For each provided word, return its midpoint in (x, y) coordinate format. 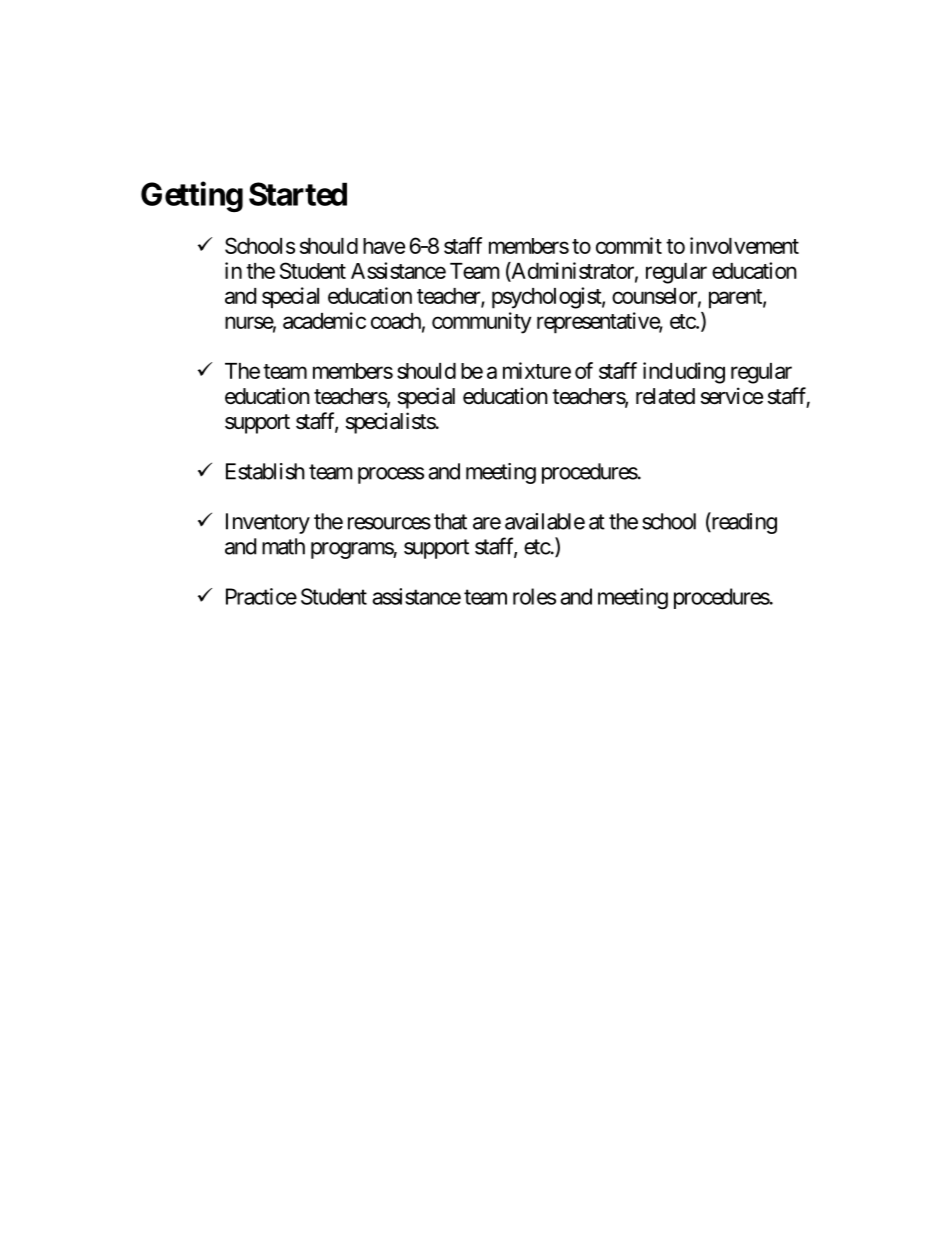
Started (298, 194)
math (283, 546)
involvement (744, 245)
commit (629, 245)
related (665, 396)
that (450, 521)
